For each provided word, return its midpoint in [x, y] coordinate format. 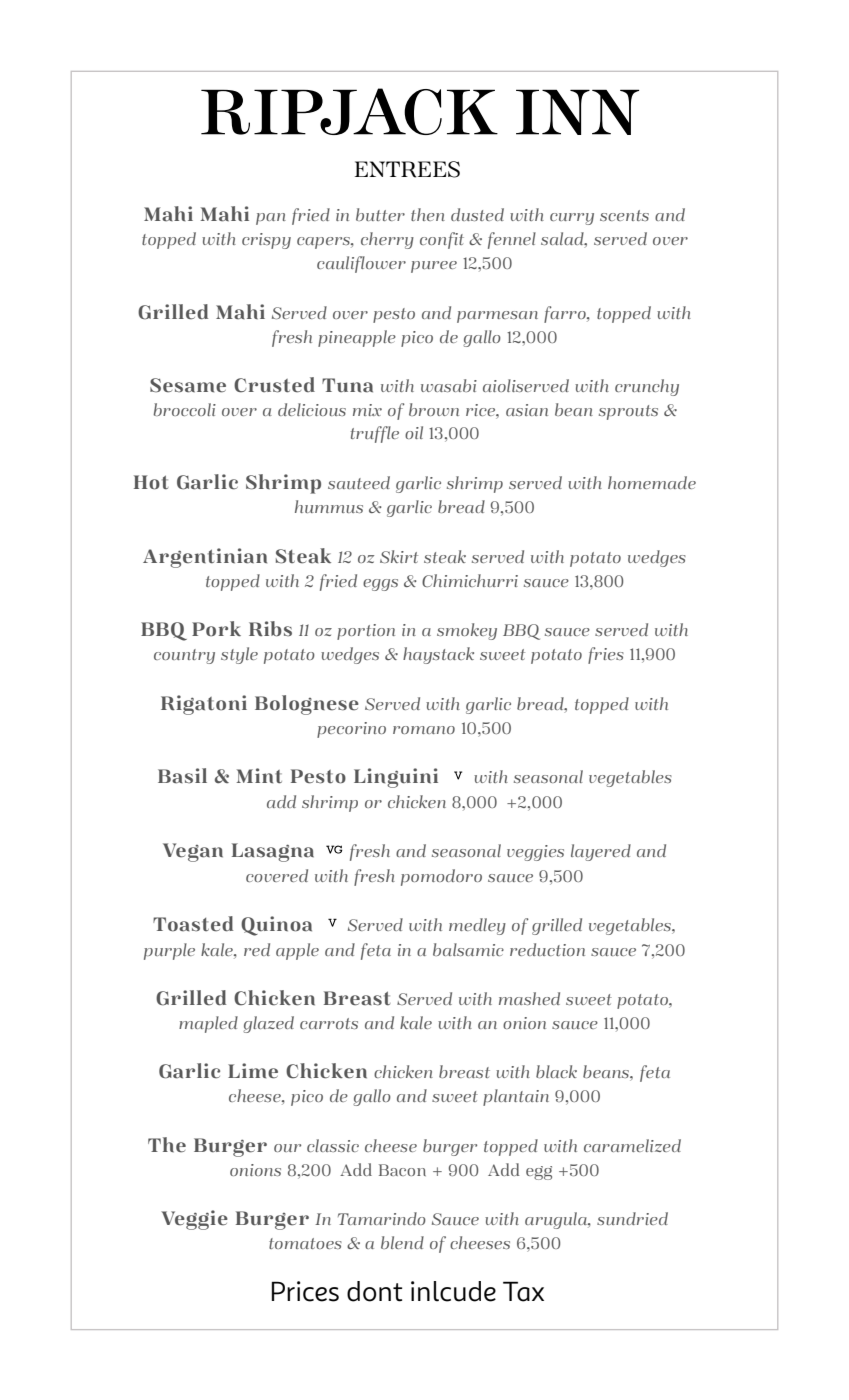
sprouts [628, 412]
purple [169, 951]
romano [424, 730]
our [287, 1148]
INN [577, 112]
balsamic [468, 949]
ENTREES [407, 169]
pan [271, 219]
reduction [547, 949]
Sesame [188, 385]
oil [414, 432]
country [184, 656]
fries [606, 655]
